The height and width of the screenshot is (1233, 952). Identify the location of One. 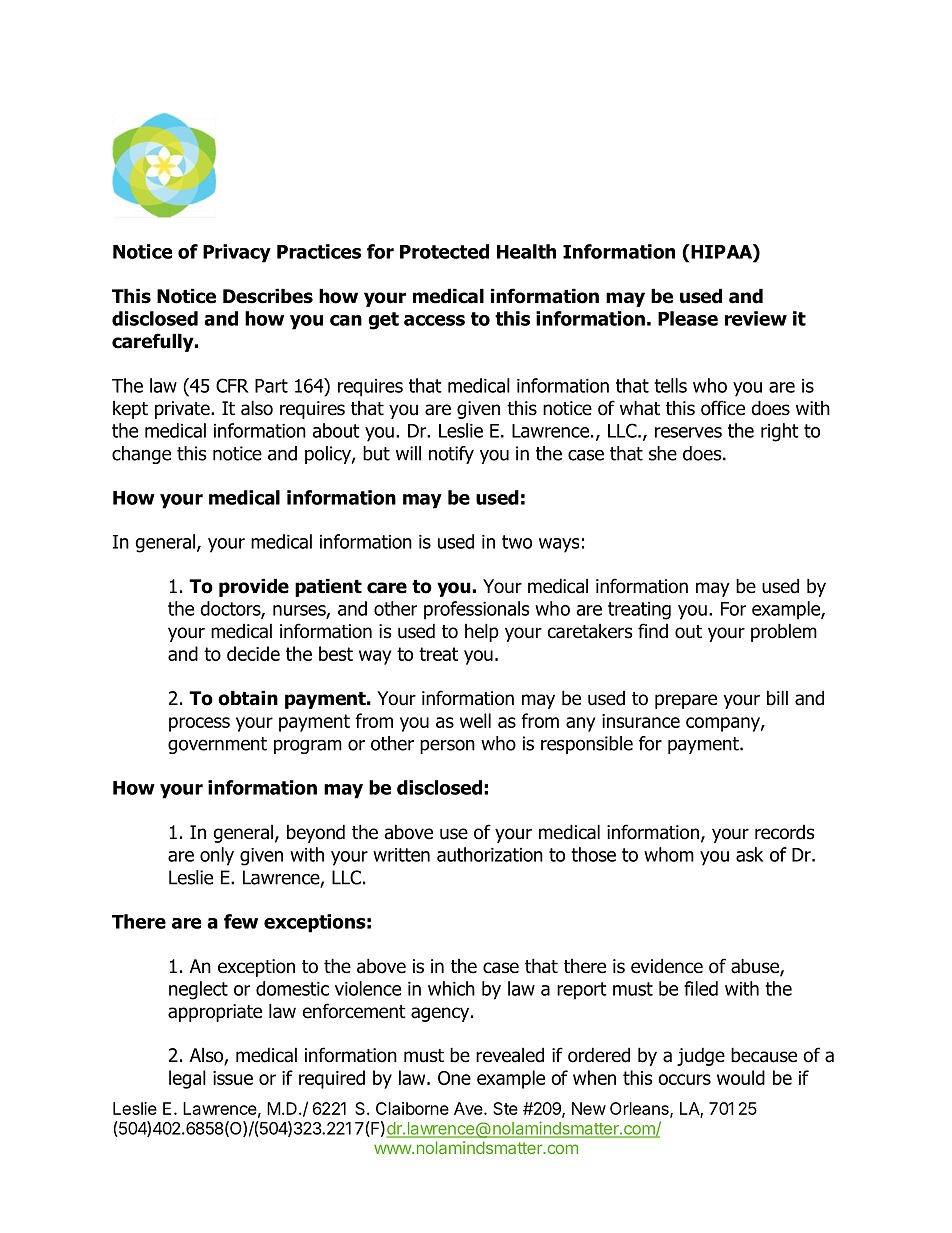
(454, 1078).
